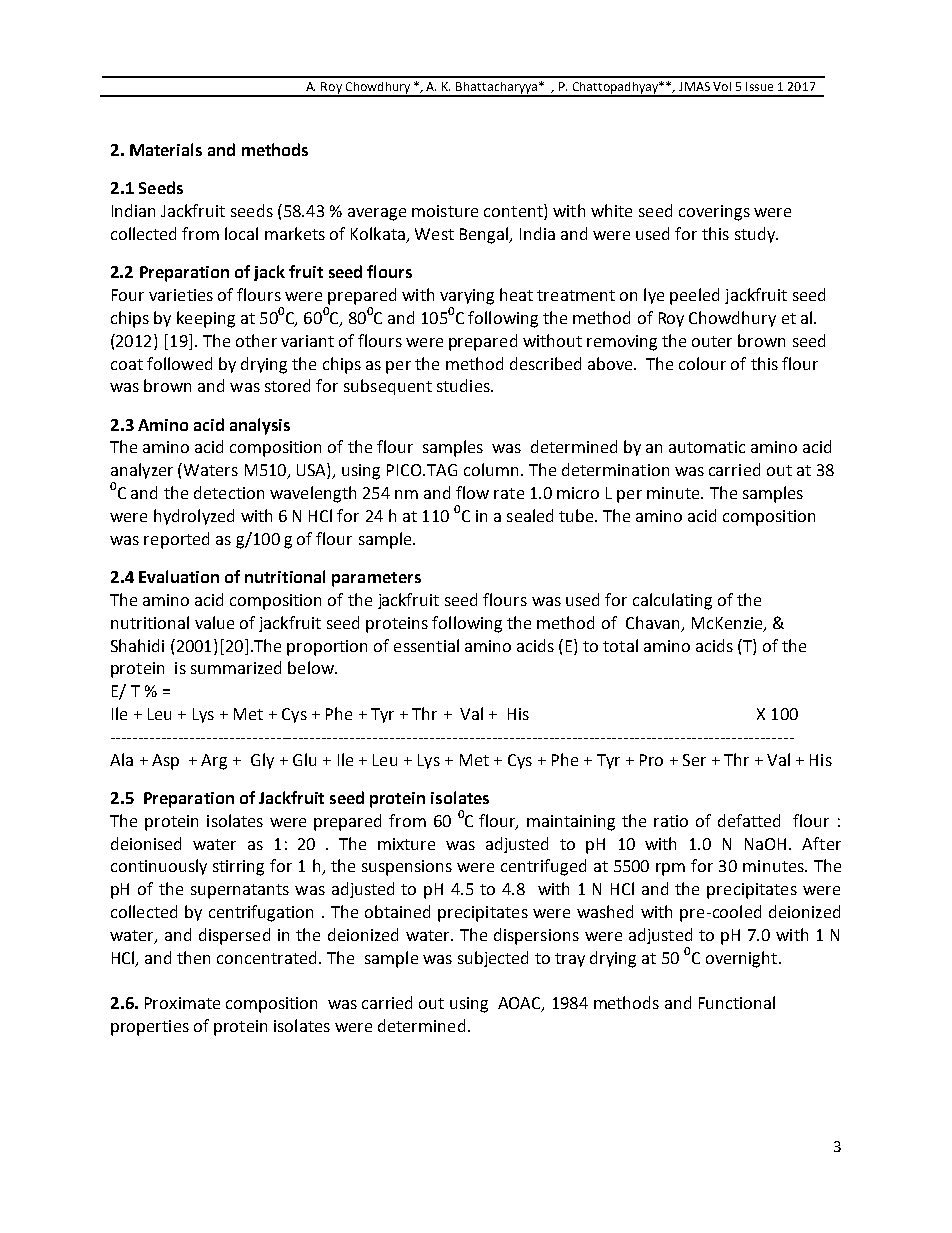  Describe the element at coordinates (737, 1002) in the document. I see `Functional` at that location.
